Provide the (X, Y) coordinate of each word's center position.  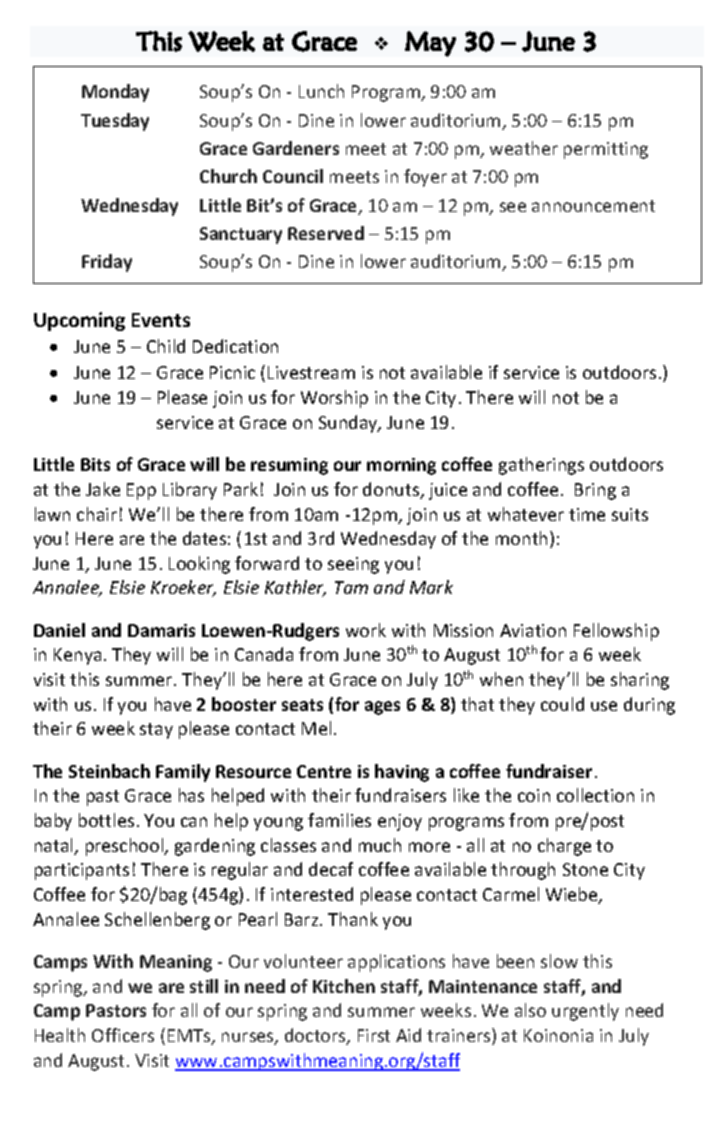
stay (156, 731)
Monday (115, 93)
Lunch (321, 91)
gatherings (541, 466)
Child (166, 346)
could (562, 704)
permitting (606, 150)
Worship (334, 399)
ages (382, 708)
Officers (123, 1035)
